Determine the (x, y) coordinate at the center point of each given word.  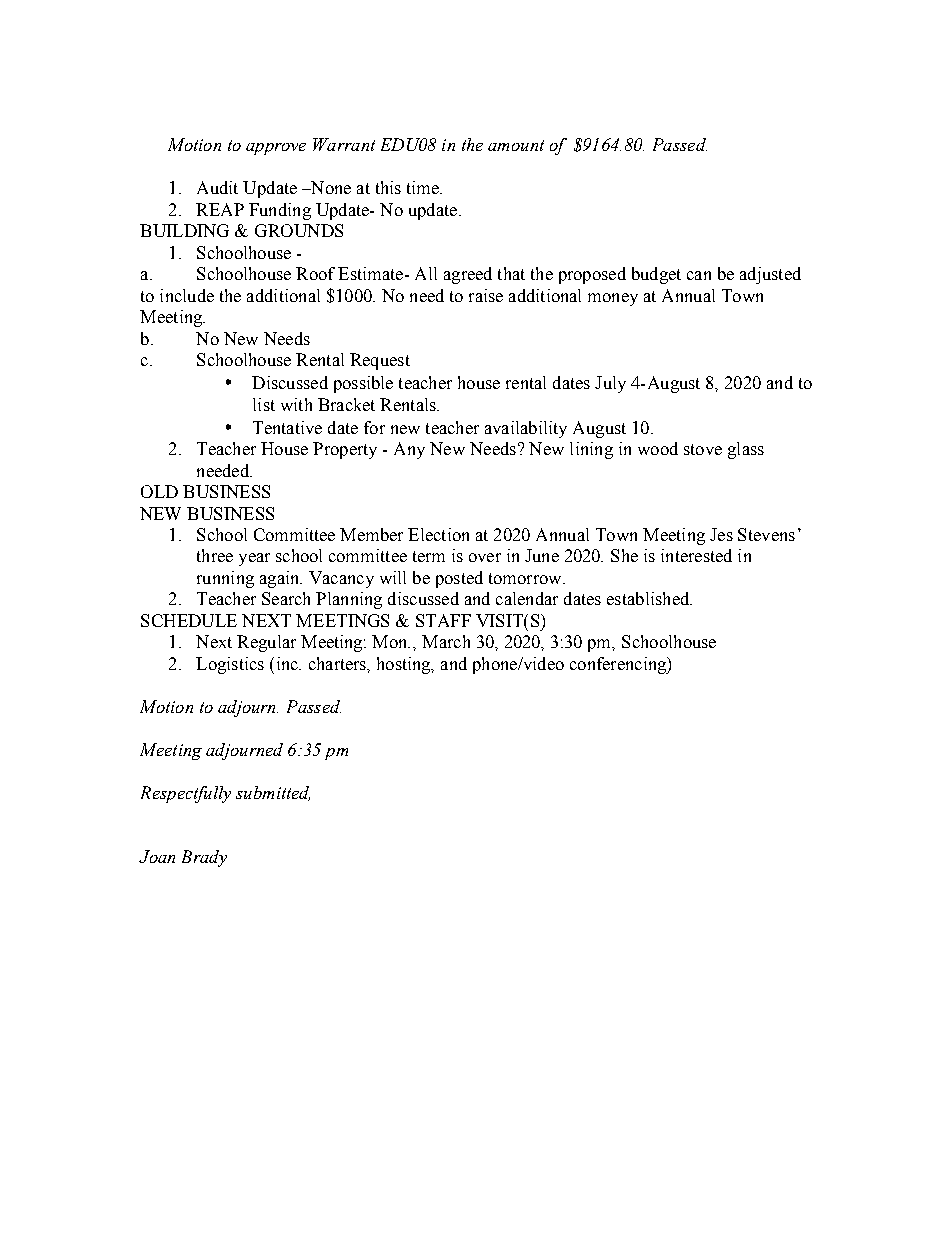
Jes (721, 534)
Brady (204, 858)
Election (438, 534)
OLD (159, 491)
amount (516, 145)
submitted (273, 793)
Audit (217, 187)
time (424, 187)
